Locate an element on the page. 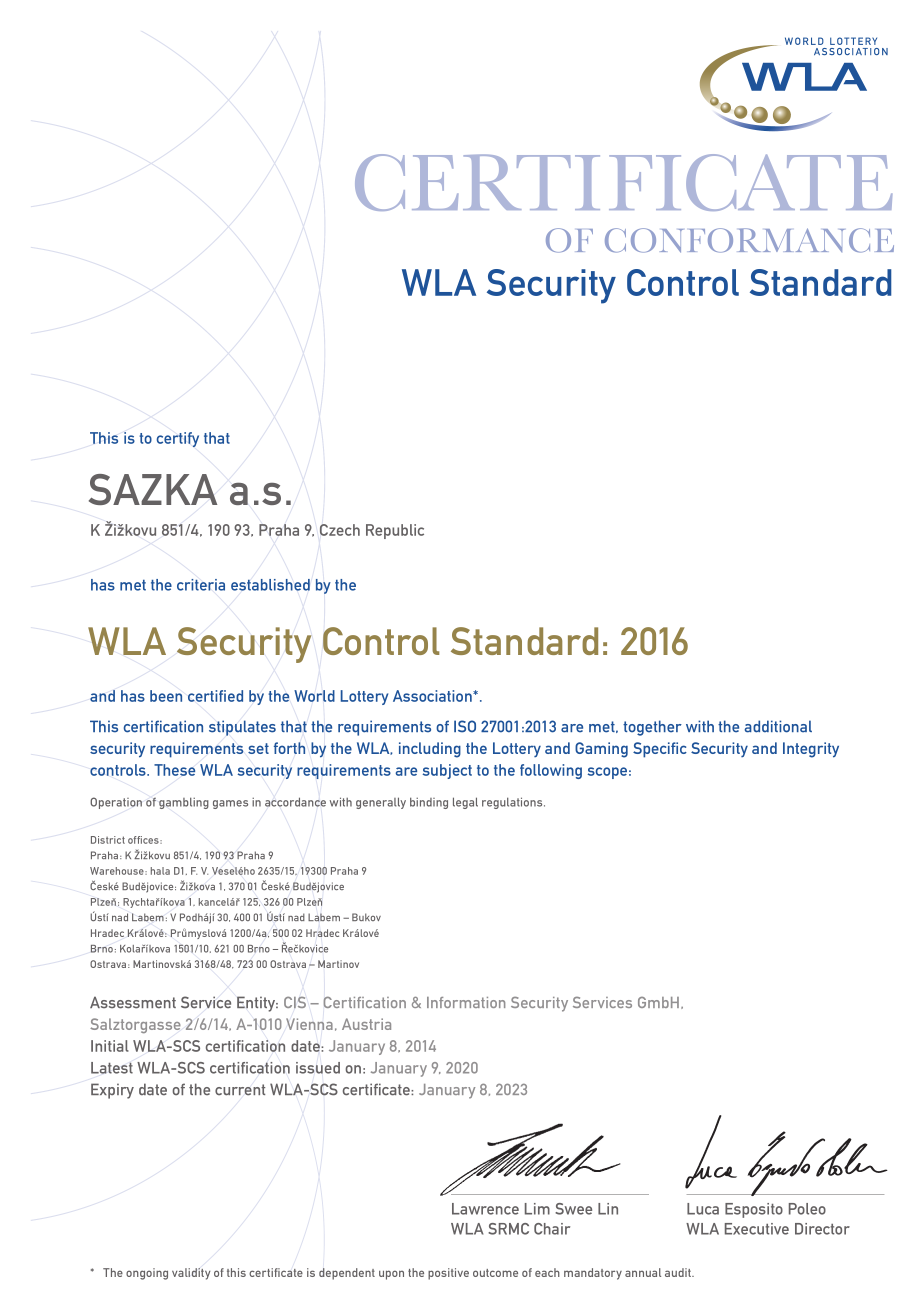 The image size is (924, 1308). additional is located at coordinates (778, 726).
